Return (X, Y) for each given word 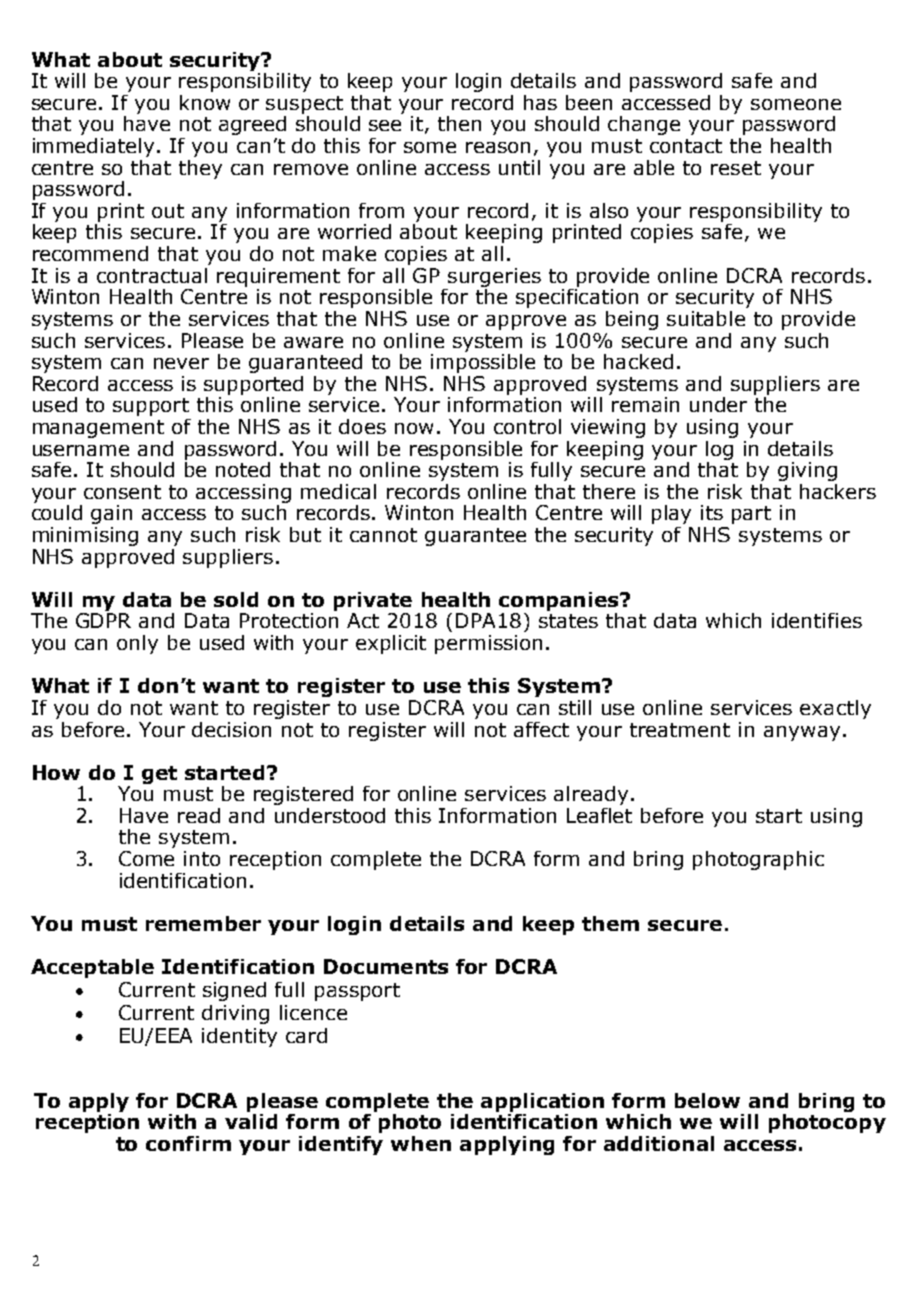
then (459, 123)
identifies (817, 620)
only (137, 644)
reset (736, 168)
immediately (93, 147)
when (421, 1143)
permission (488, 644)
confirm (188, 1143)
